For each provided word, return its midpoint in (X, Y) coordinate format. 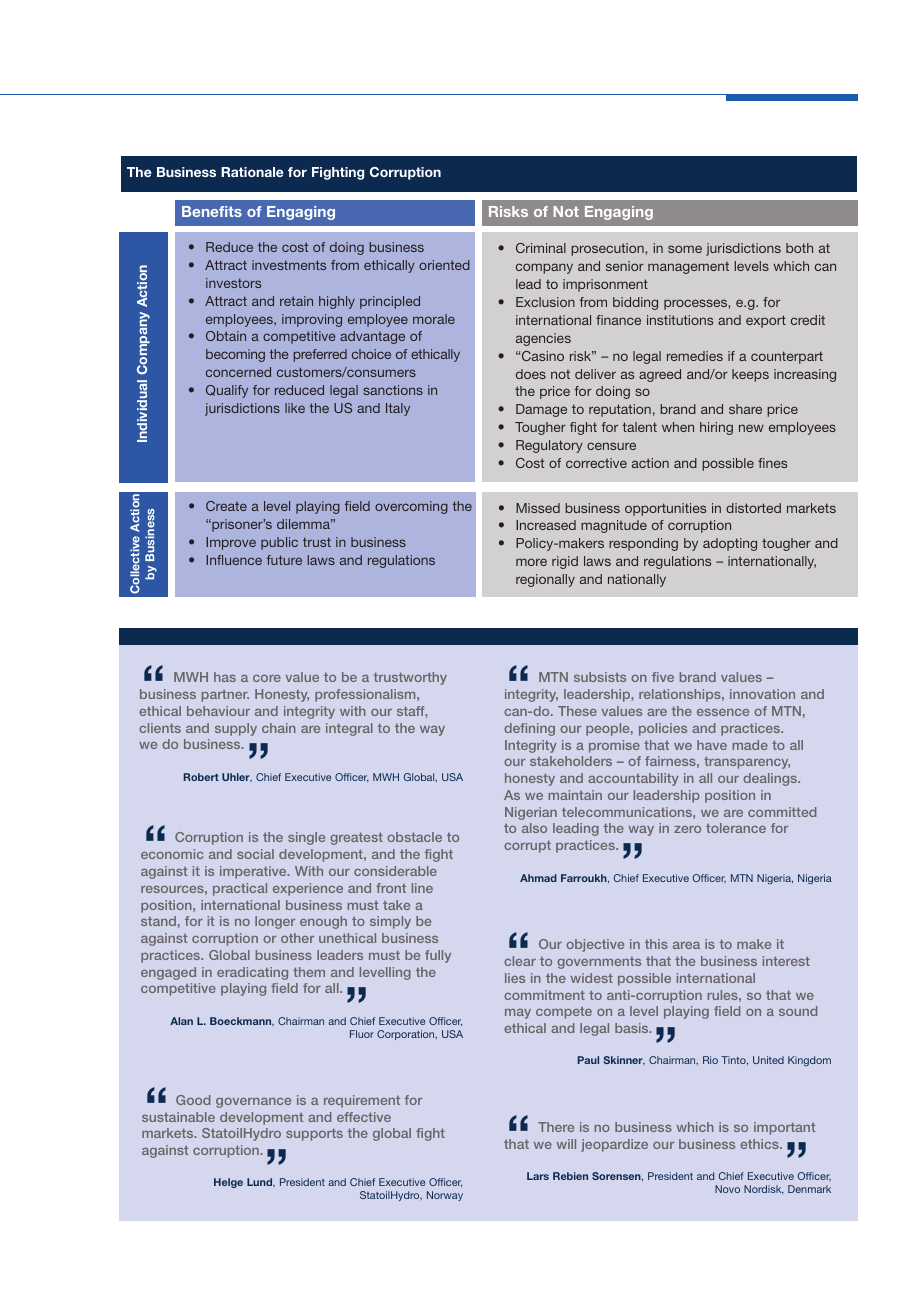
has (225, 677)
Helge (228, 1183)
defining (529, 729)
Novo (727, 1189)
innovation (762, 694)
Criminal (541, 248)
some (685, 249)
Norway (445, 1196)
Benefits (212, 211)
